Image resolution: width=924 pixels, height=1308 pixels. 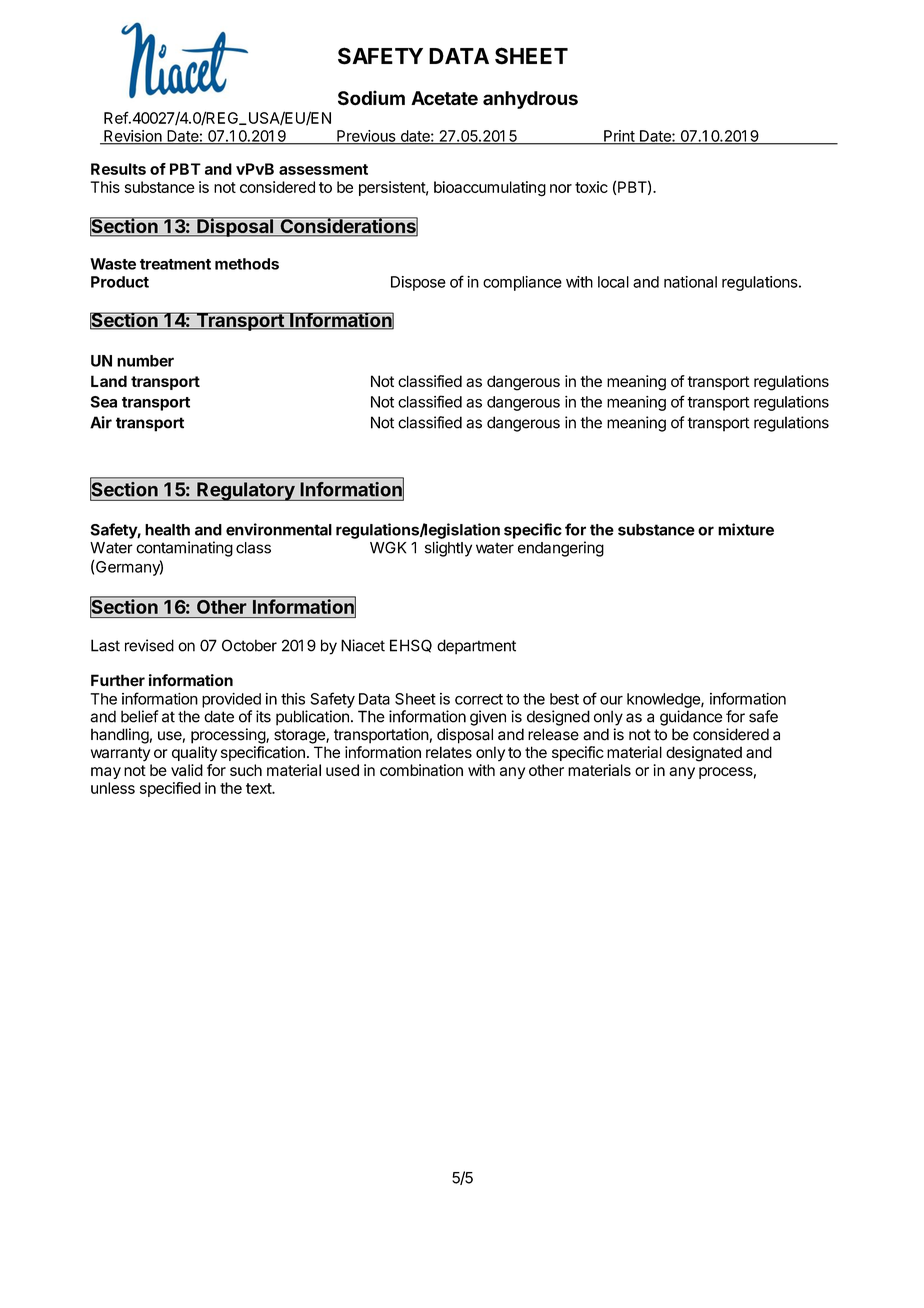 I want to click on Revision, so click(x=133, y=137).
